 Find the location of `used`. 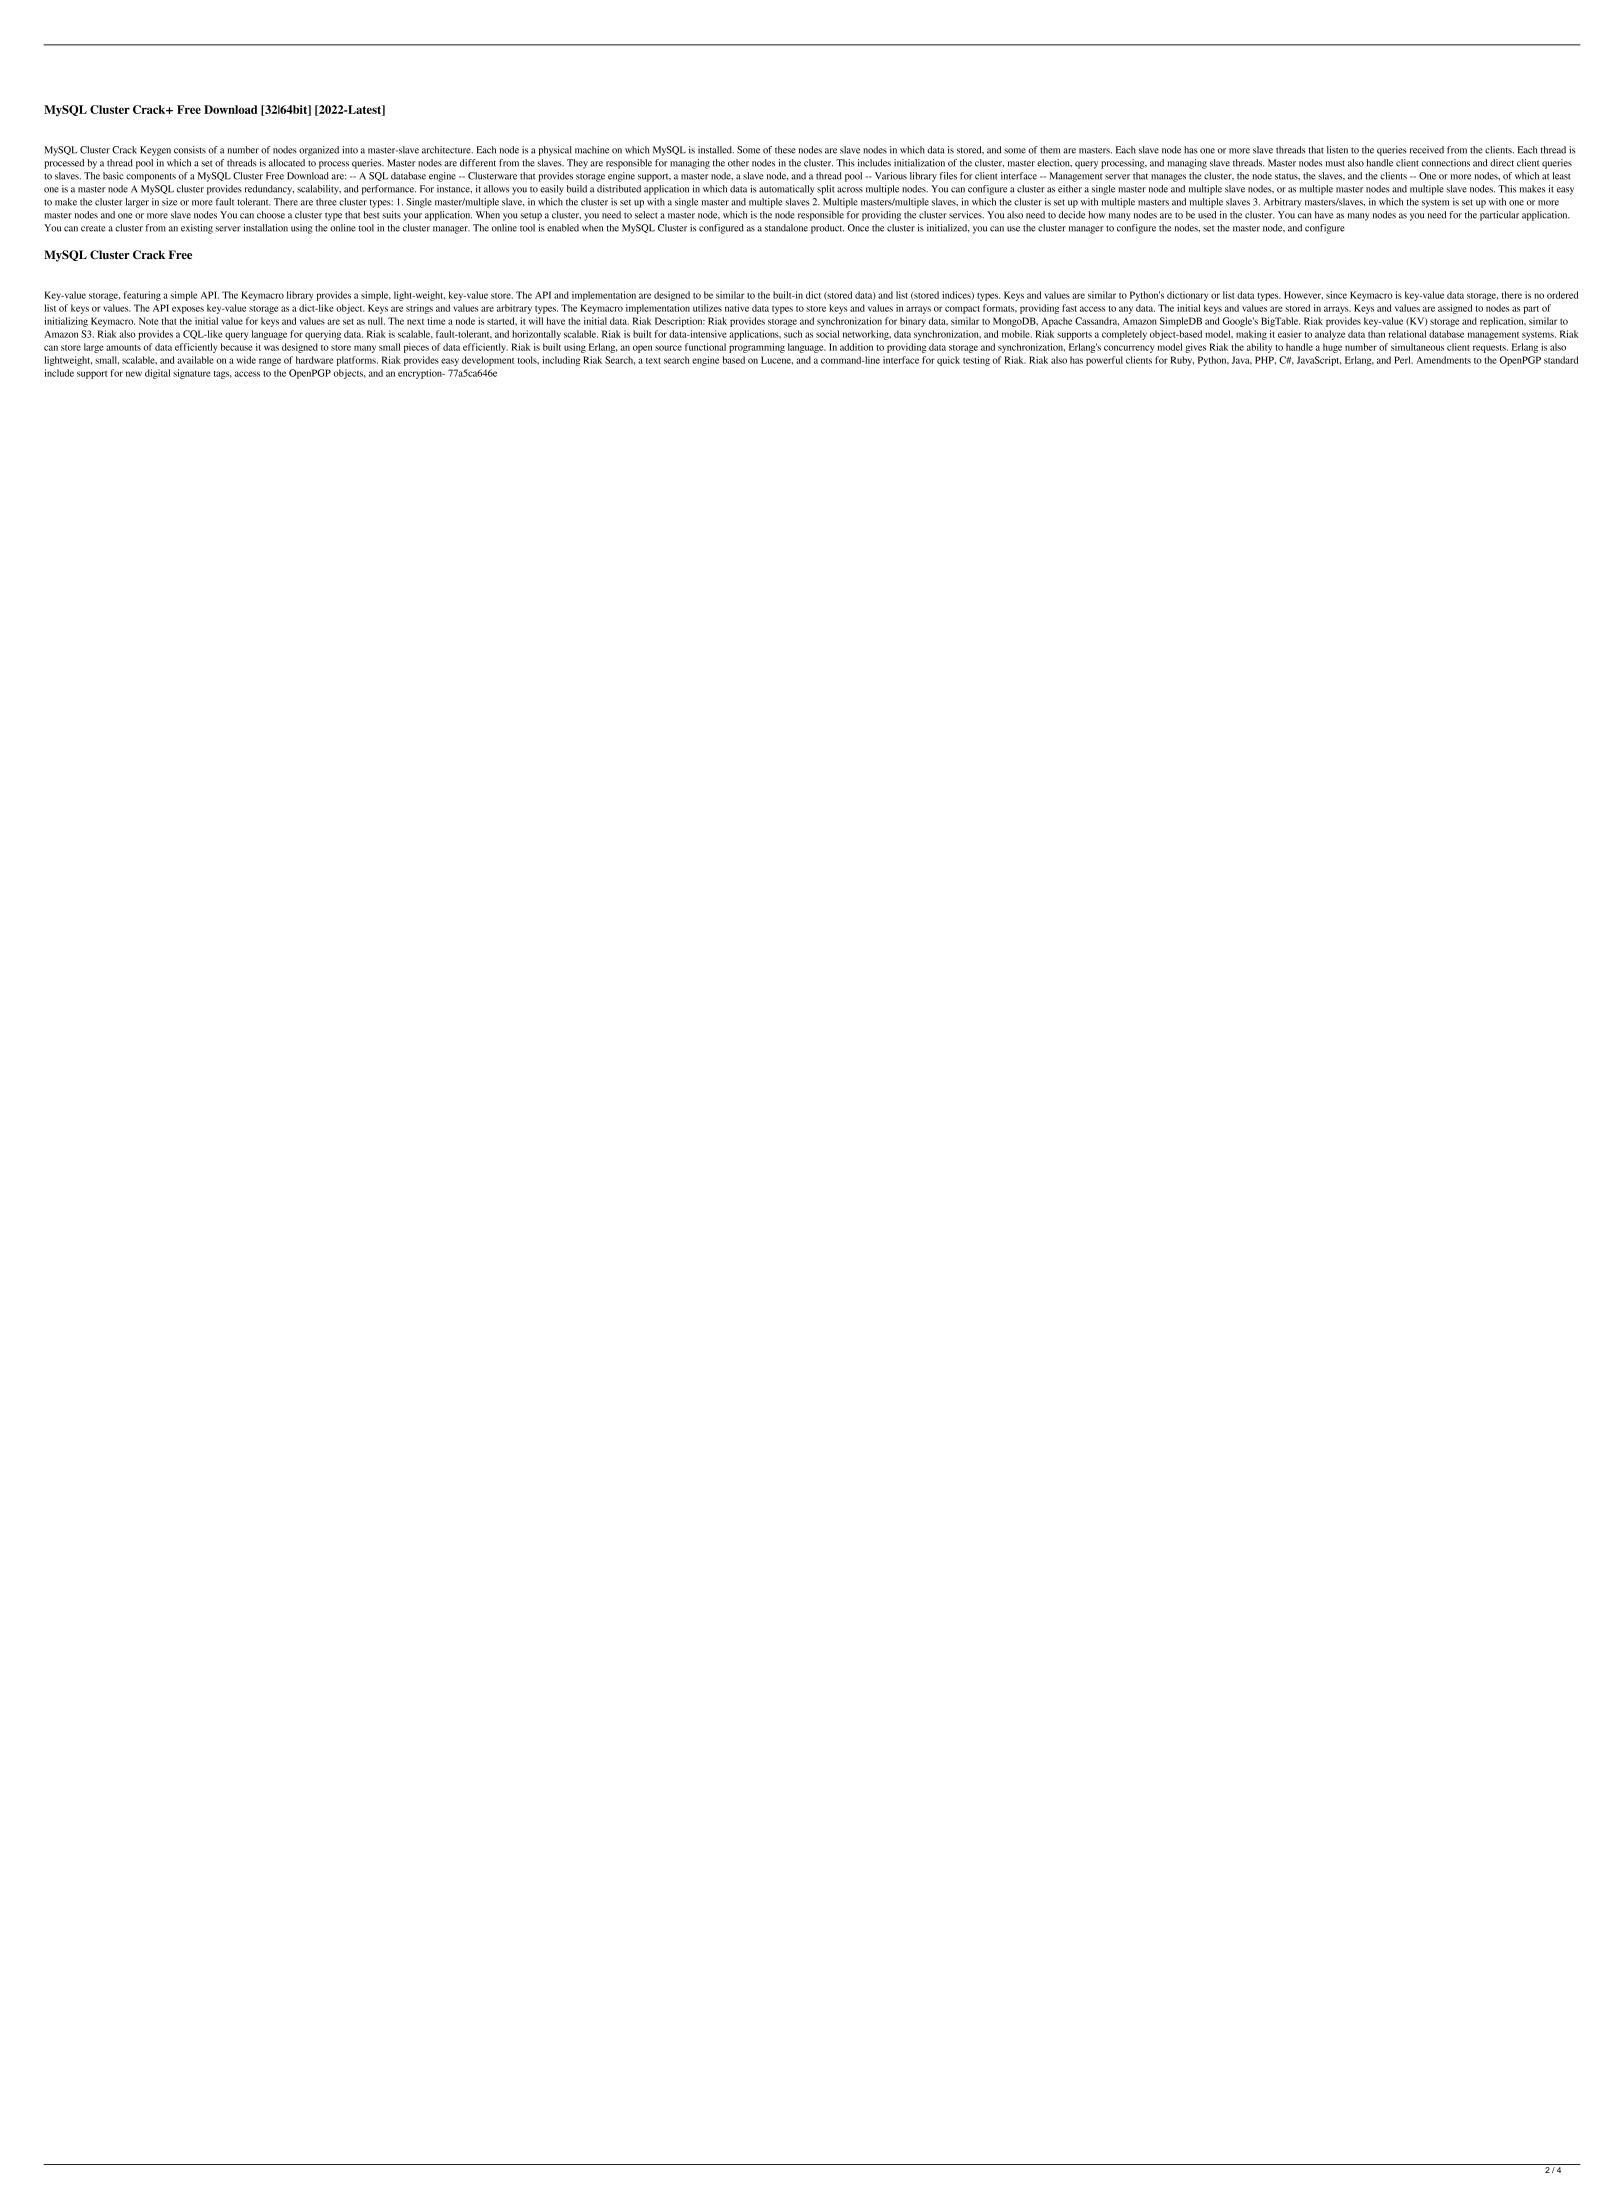

used is located at coordinates (1207, 215).
